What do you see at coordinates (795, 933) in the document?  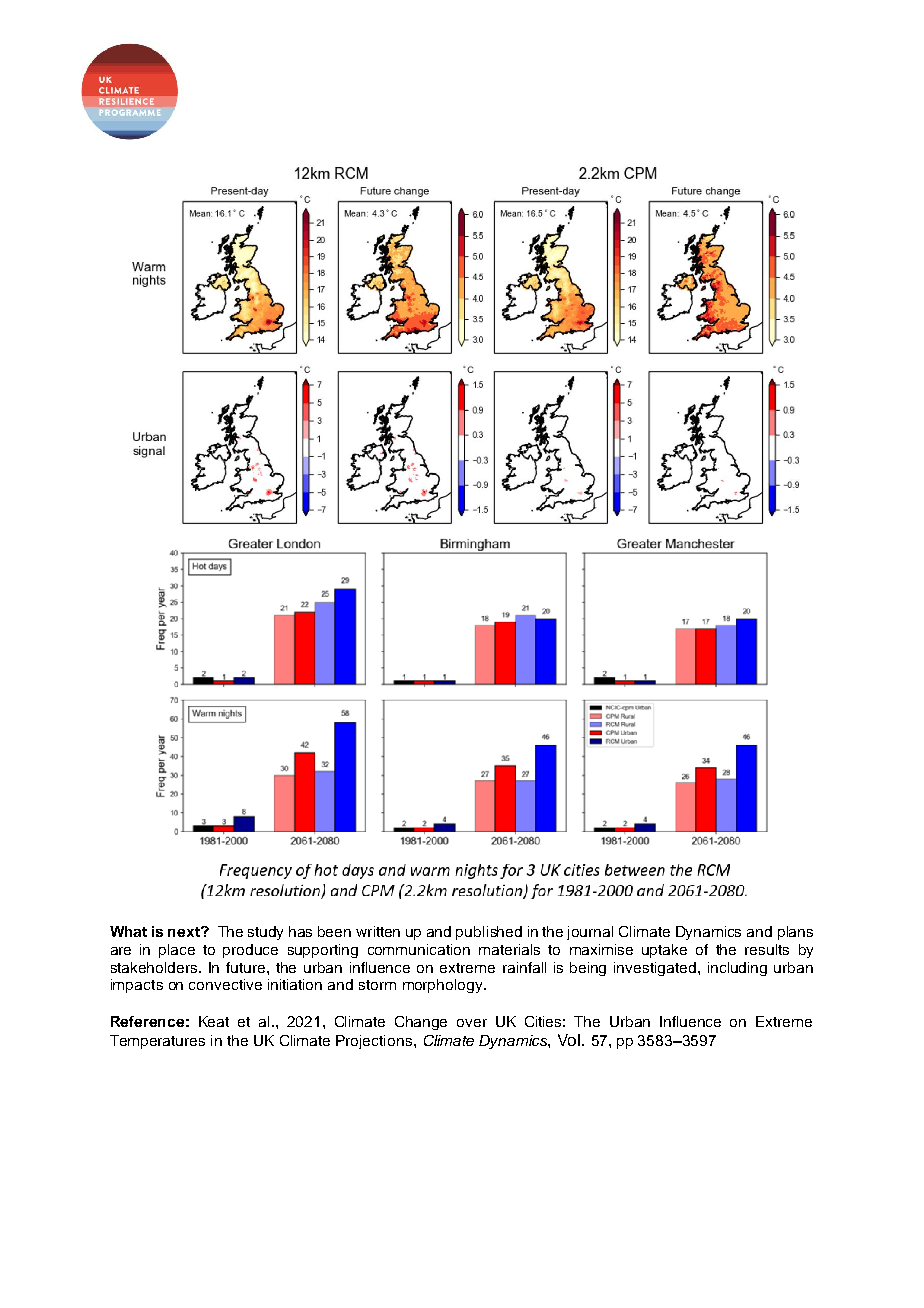 I see `plans` at bounding box center [795, 933].
